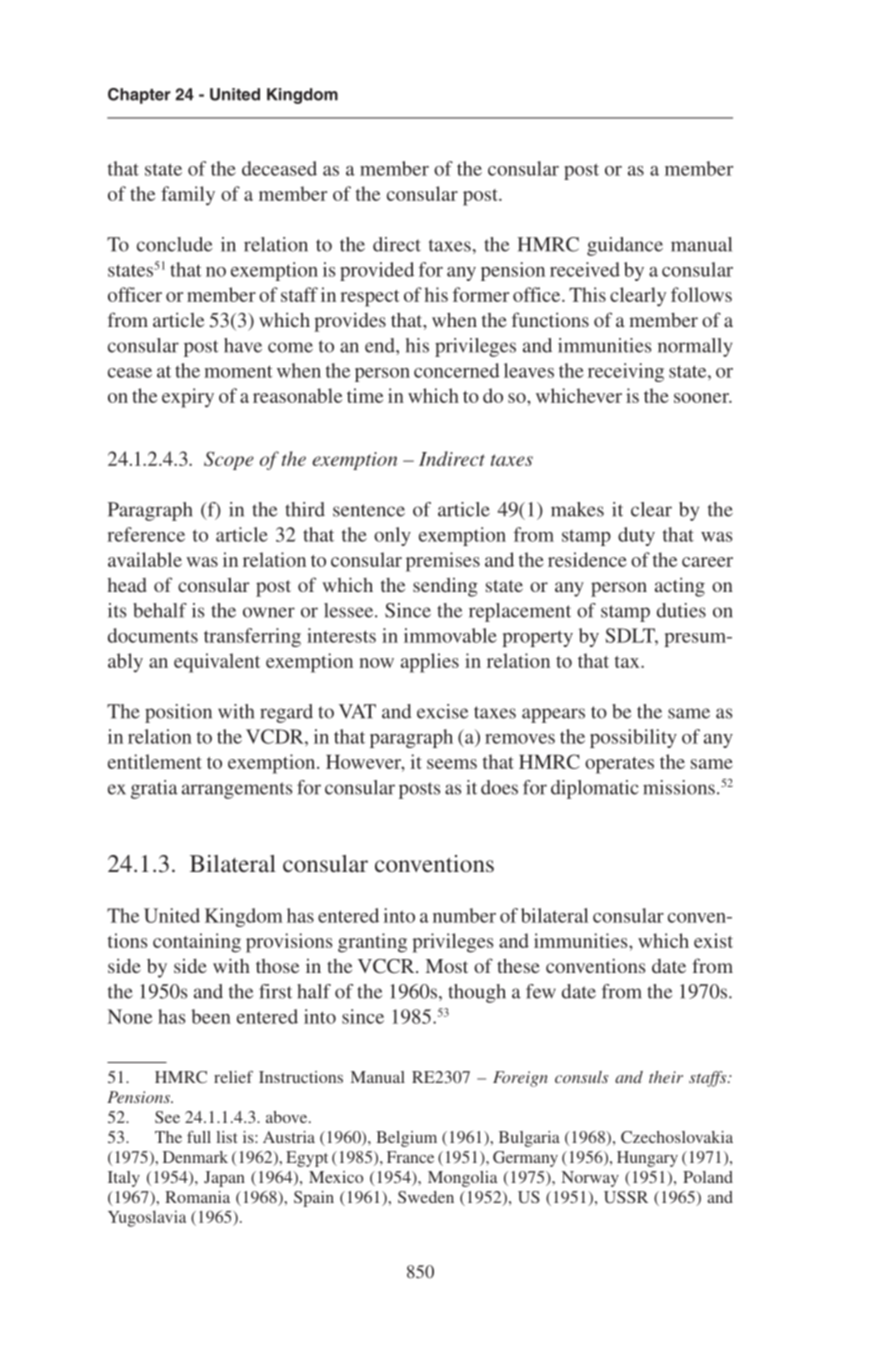 This document has height=1372, width=894. What do you see at coordinates (426, 1197) in the document?
I see `Sweden` at bounding box center [426, 1197].
